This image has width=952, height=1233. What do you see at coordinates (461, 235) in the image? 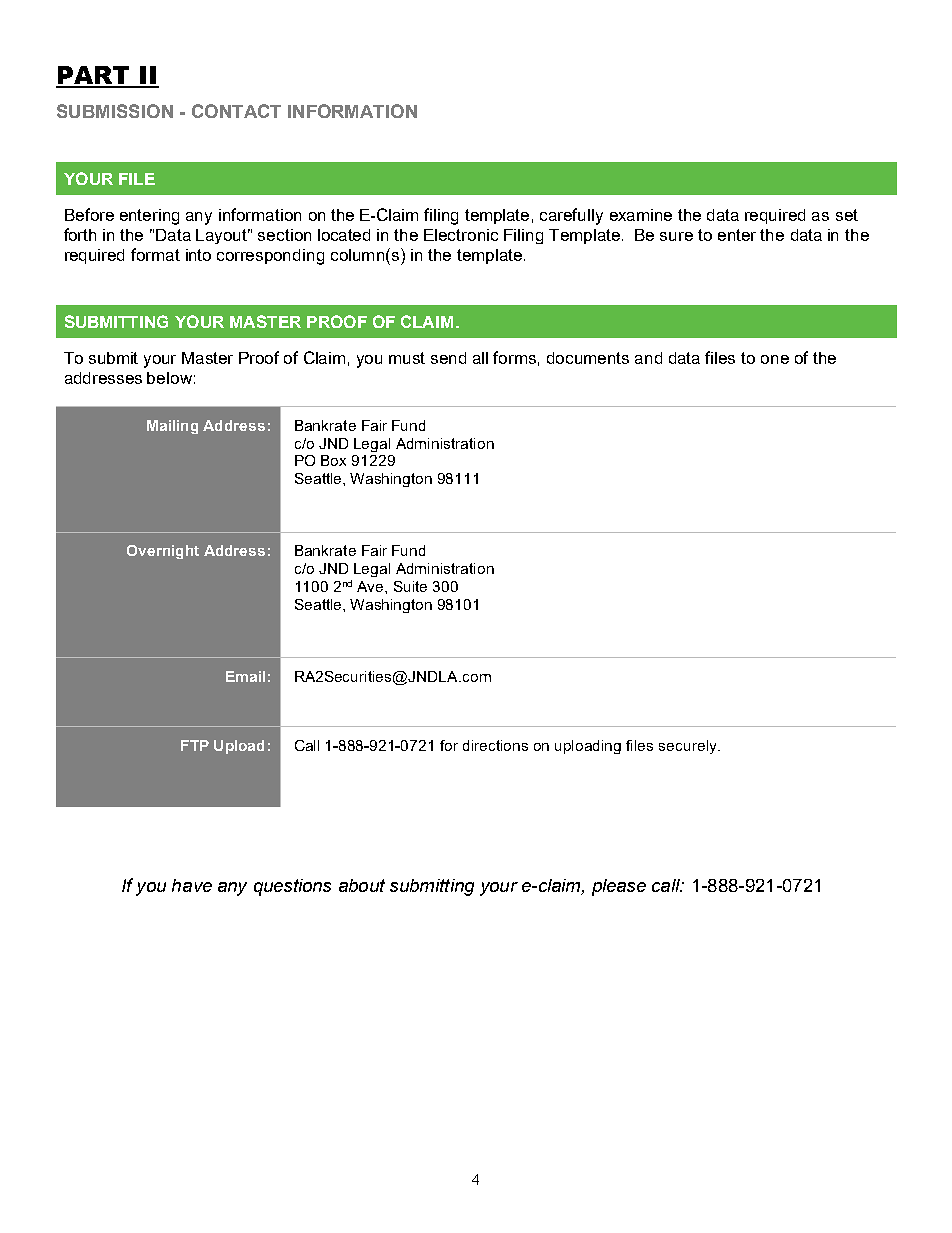
I see `Electronic` at bounding box center [461, 235].
